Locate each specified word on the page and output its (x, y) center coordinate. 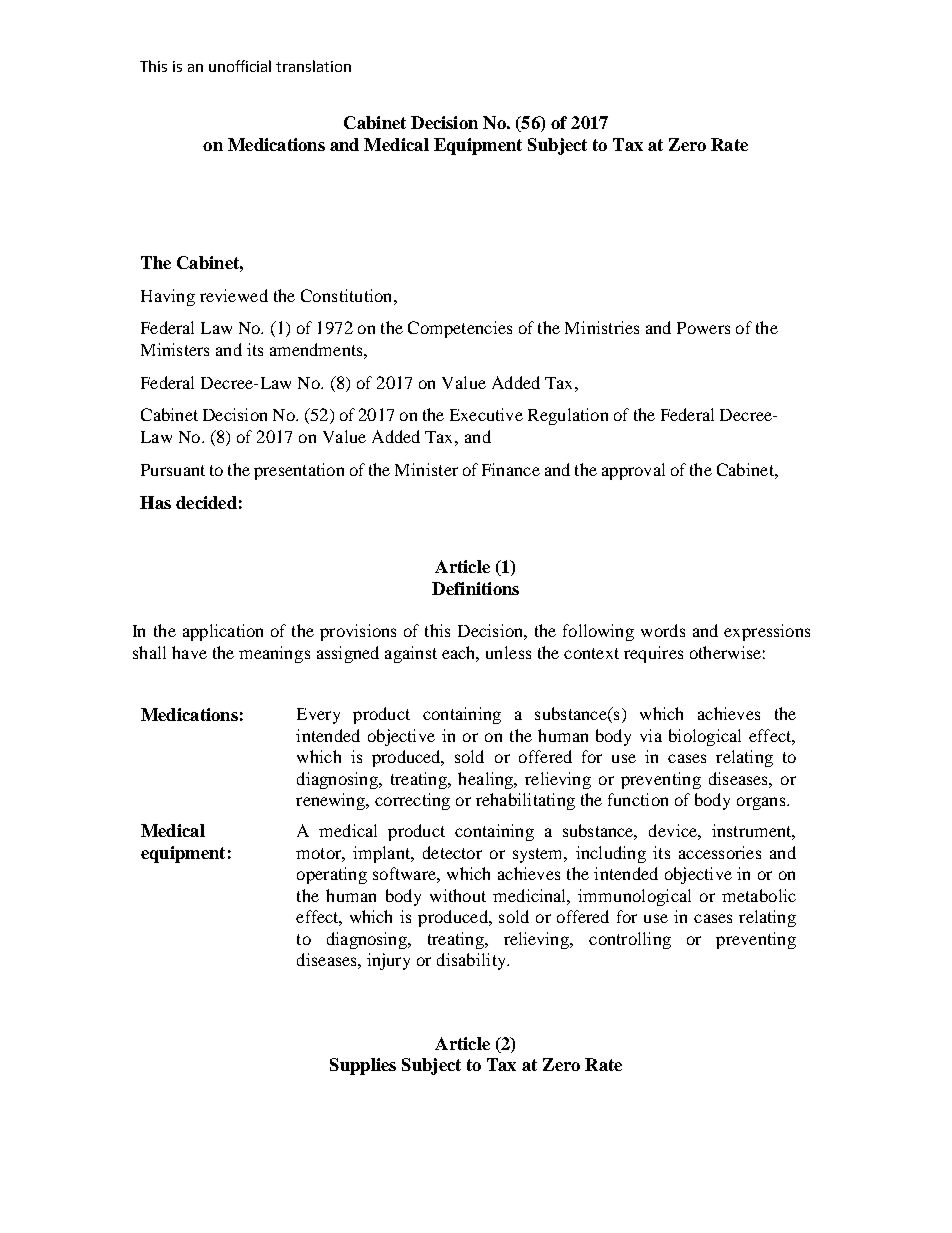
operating (332, 875)
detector (452, 852)
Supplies (363, 1066)
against (411, 654)
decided (206, 502)
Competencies (460, 329)
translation (313, 66)
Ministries (602, 327)
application (223, 632)
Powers (703, 328)
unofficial (240, 66)
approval (633, 471)
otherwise (725, 652)
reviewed (234, 295)
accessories (720, 852)
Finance (511, 469)
